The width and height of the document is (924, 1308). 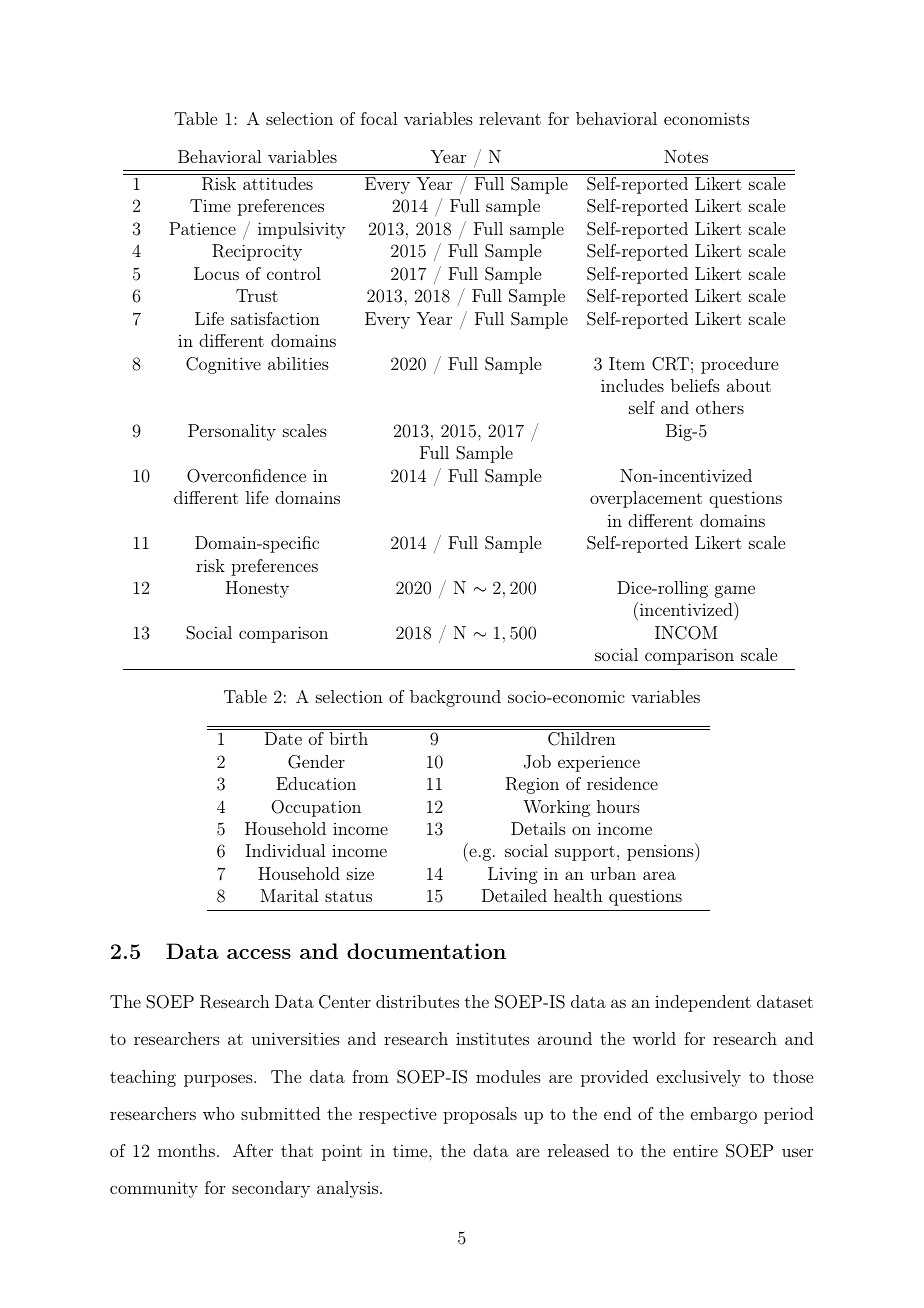 I want to click on background, so click(x=455, y=698).
